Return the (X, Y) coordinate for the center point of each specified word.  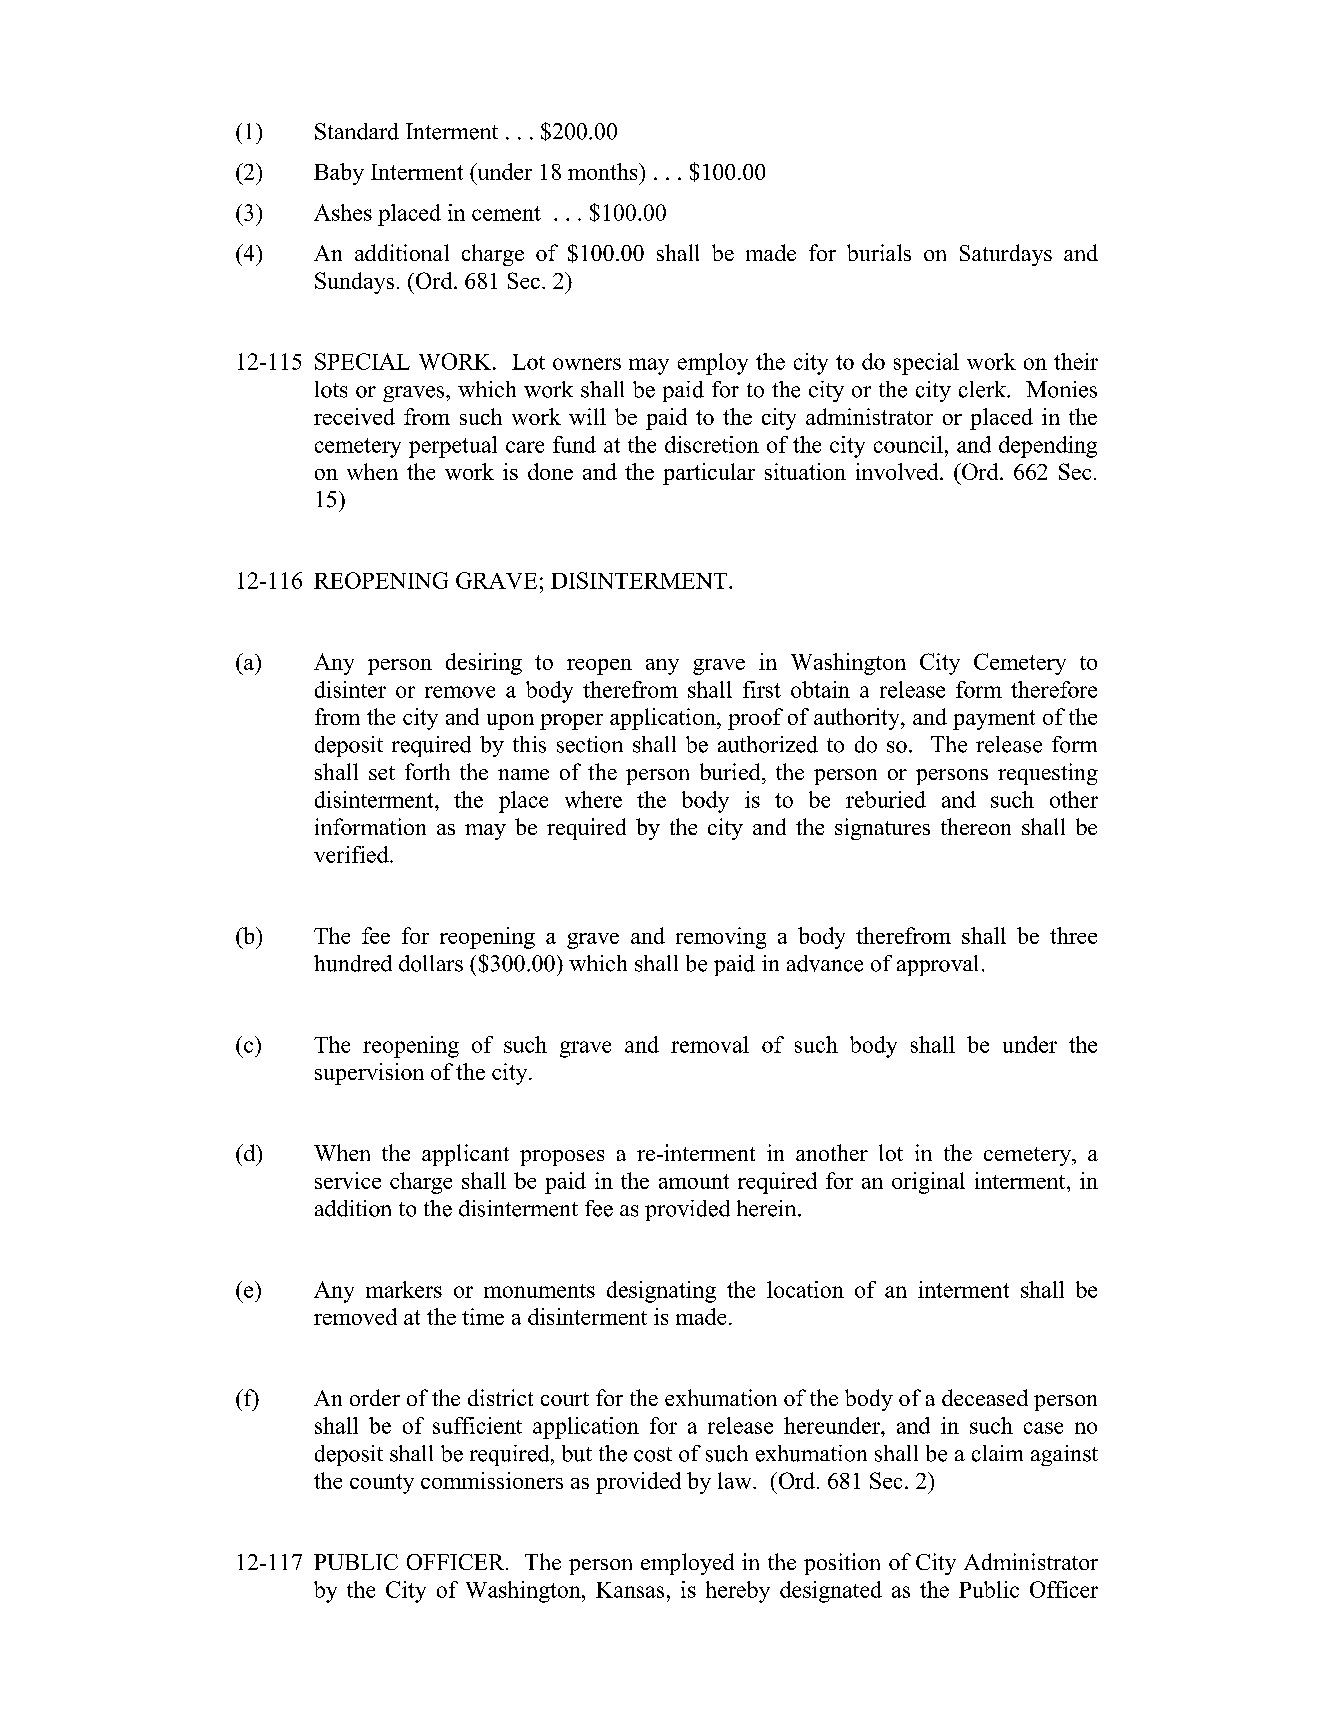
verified (352, 854)
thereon (976, 826)
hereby (738, 1592)
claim (997, 1453)
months (604, 171)
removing (721, 938)
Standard (357, 131)
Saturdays (1006, 255)
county (382, 1484)
